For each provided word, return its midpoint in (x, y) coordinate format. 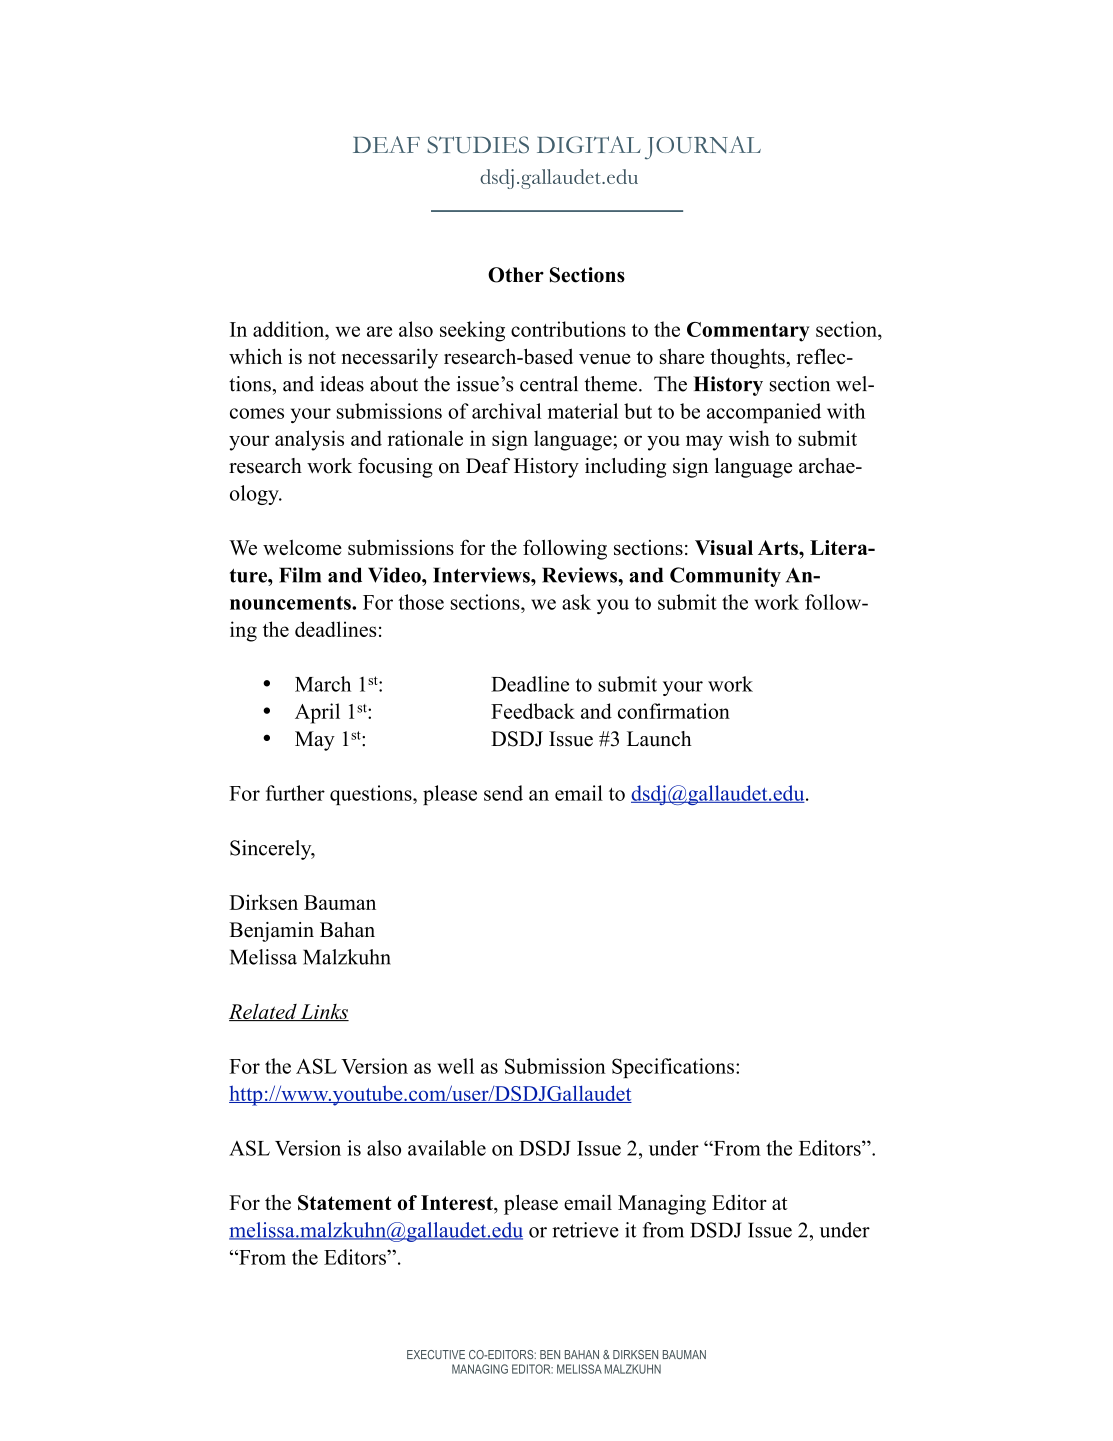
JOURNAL (703, 148)
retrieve (585, 1230)
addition (290, 329)
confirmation (674, 711)
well (455, 1066)
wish (749, 438)
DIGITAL (589, 144)
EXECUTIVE (436, 1354)
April (317, 713)
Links (323, 1012)
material (583, 411)
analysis (309, 440)
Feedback (533, 711)
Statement (345, 1203)
